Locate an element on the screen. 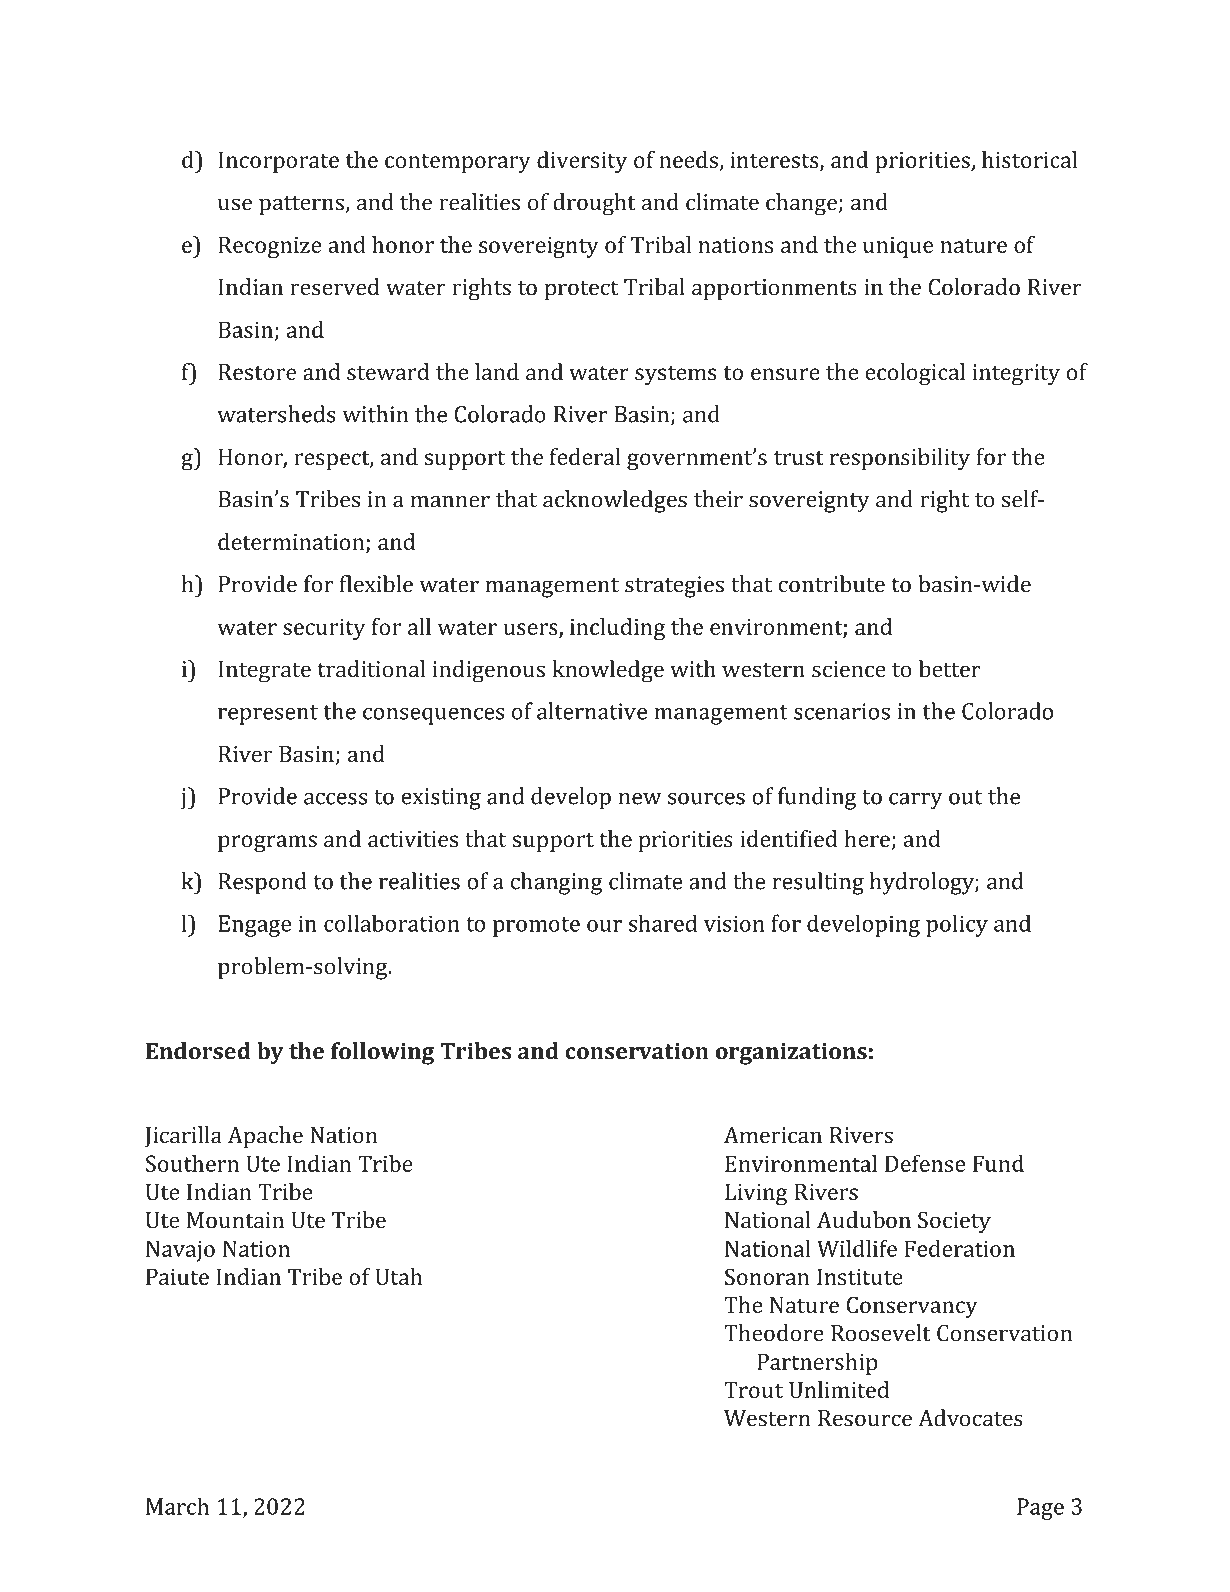  March is located at coordinates (177, 1506).
